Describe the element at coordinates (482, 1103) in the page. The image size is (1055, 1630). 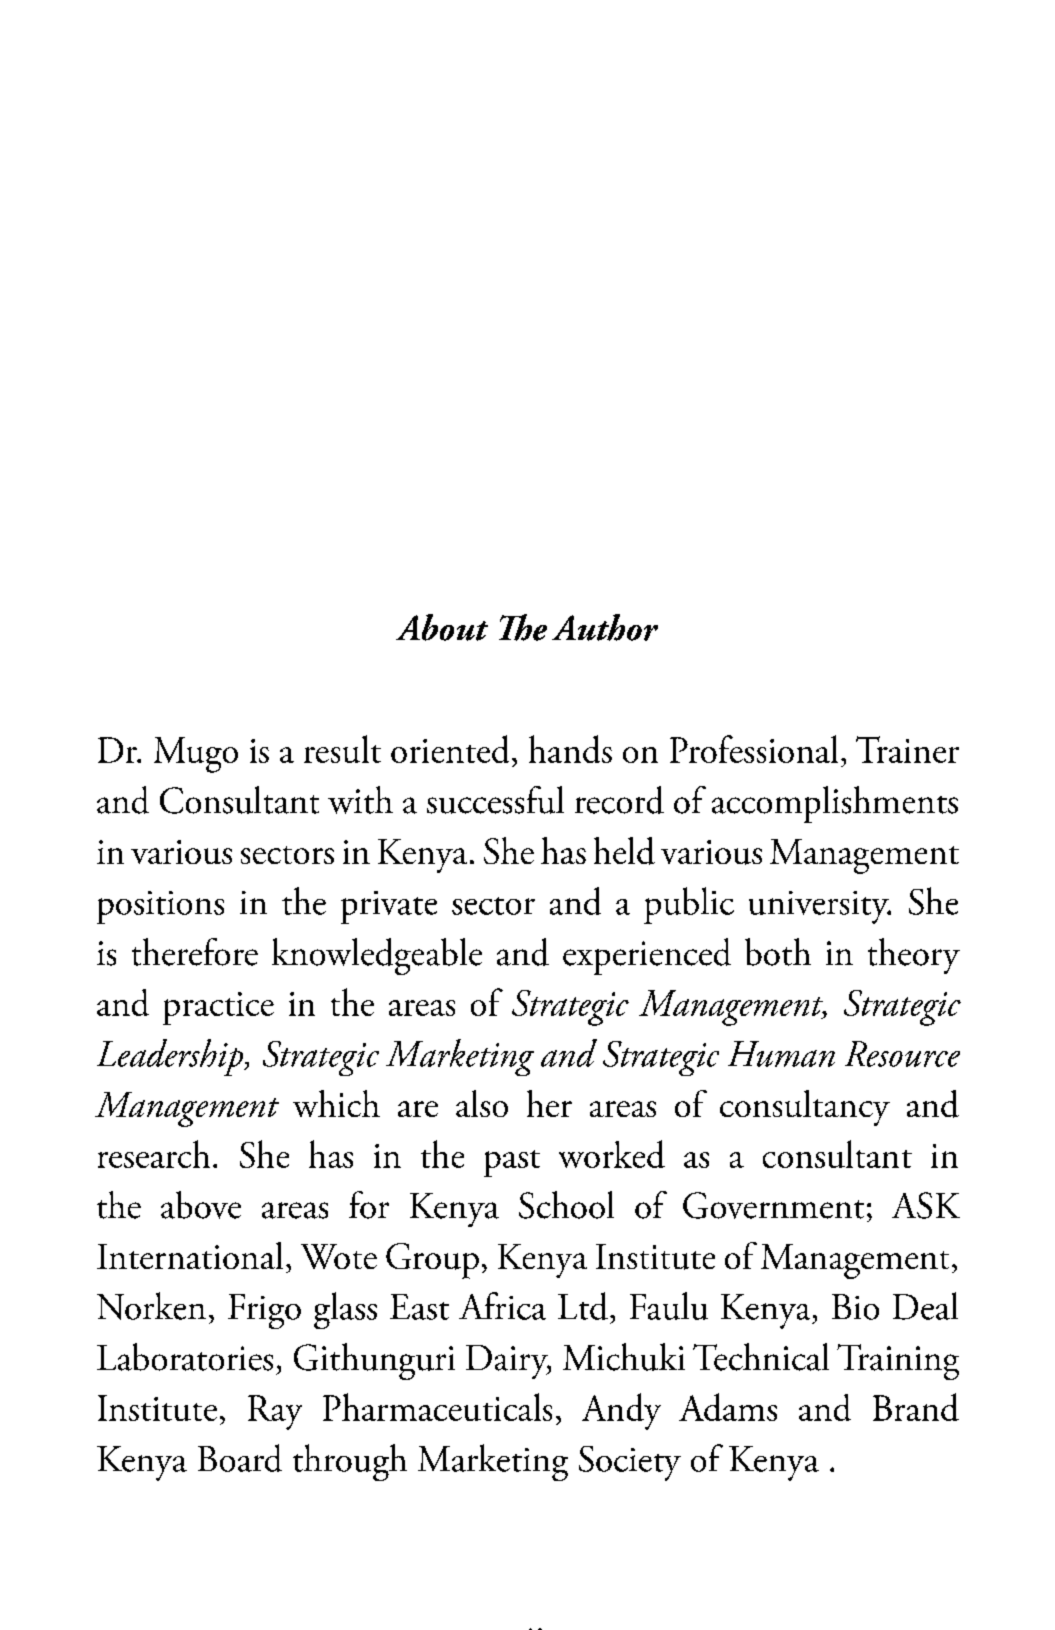
I see `also` at that location.
